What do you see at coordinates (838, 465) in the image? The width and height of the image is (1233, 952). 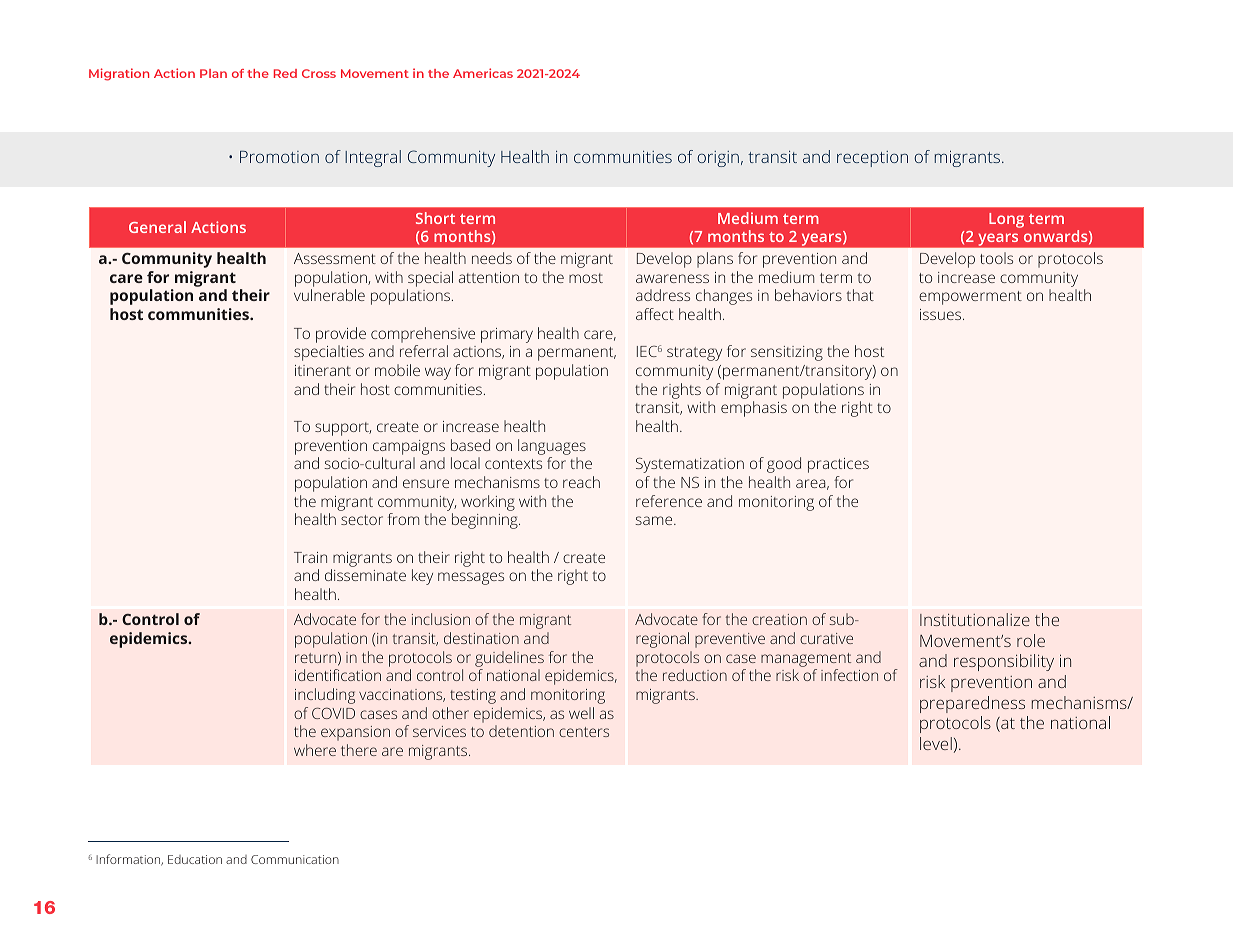 I see `practices` at bounding box center [838, 465].
